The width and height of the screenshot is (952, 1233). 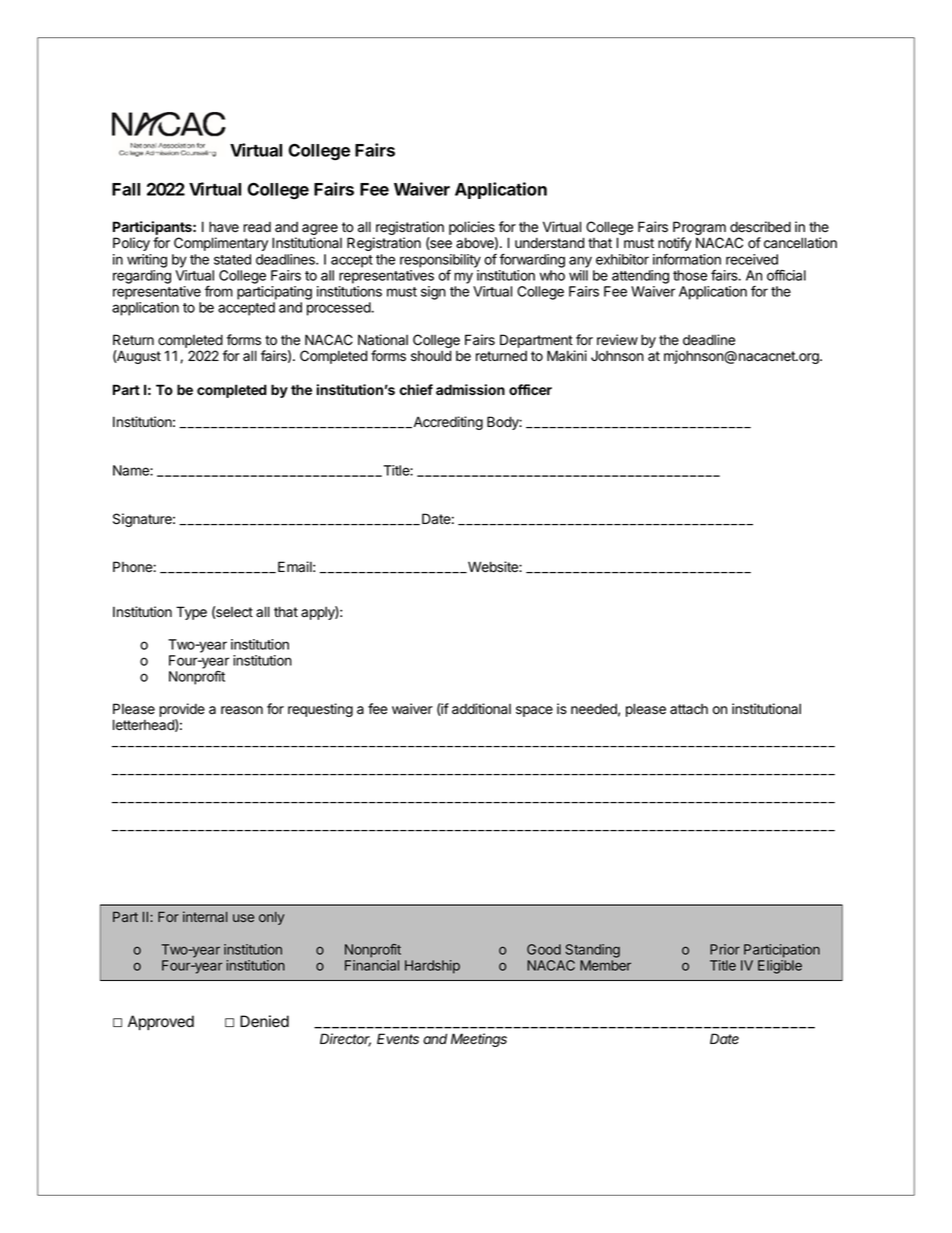 I want to click on review, so click(x=617, y=339).
